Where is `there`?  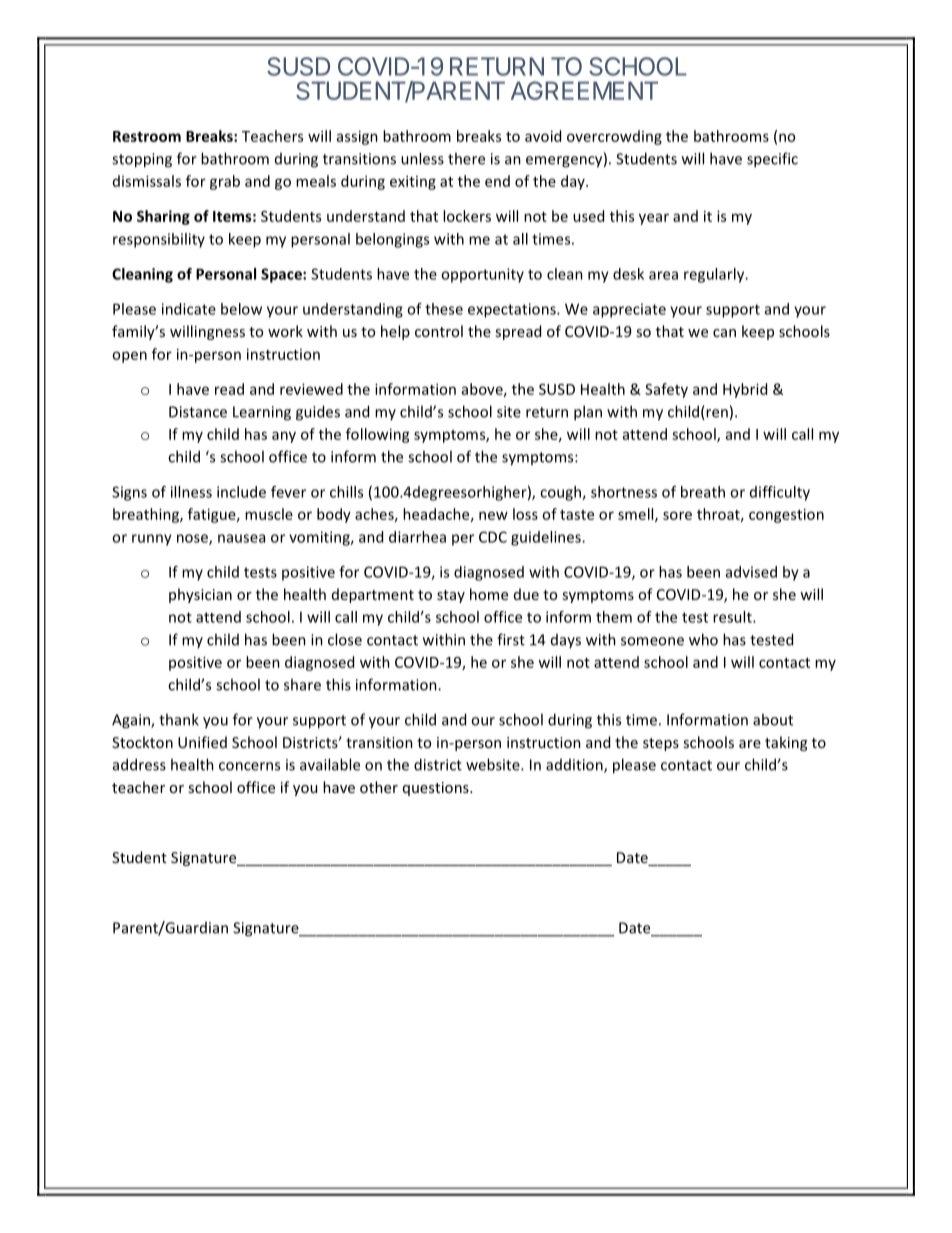
there is located at coordinates (466, 158).
